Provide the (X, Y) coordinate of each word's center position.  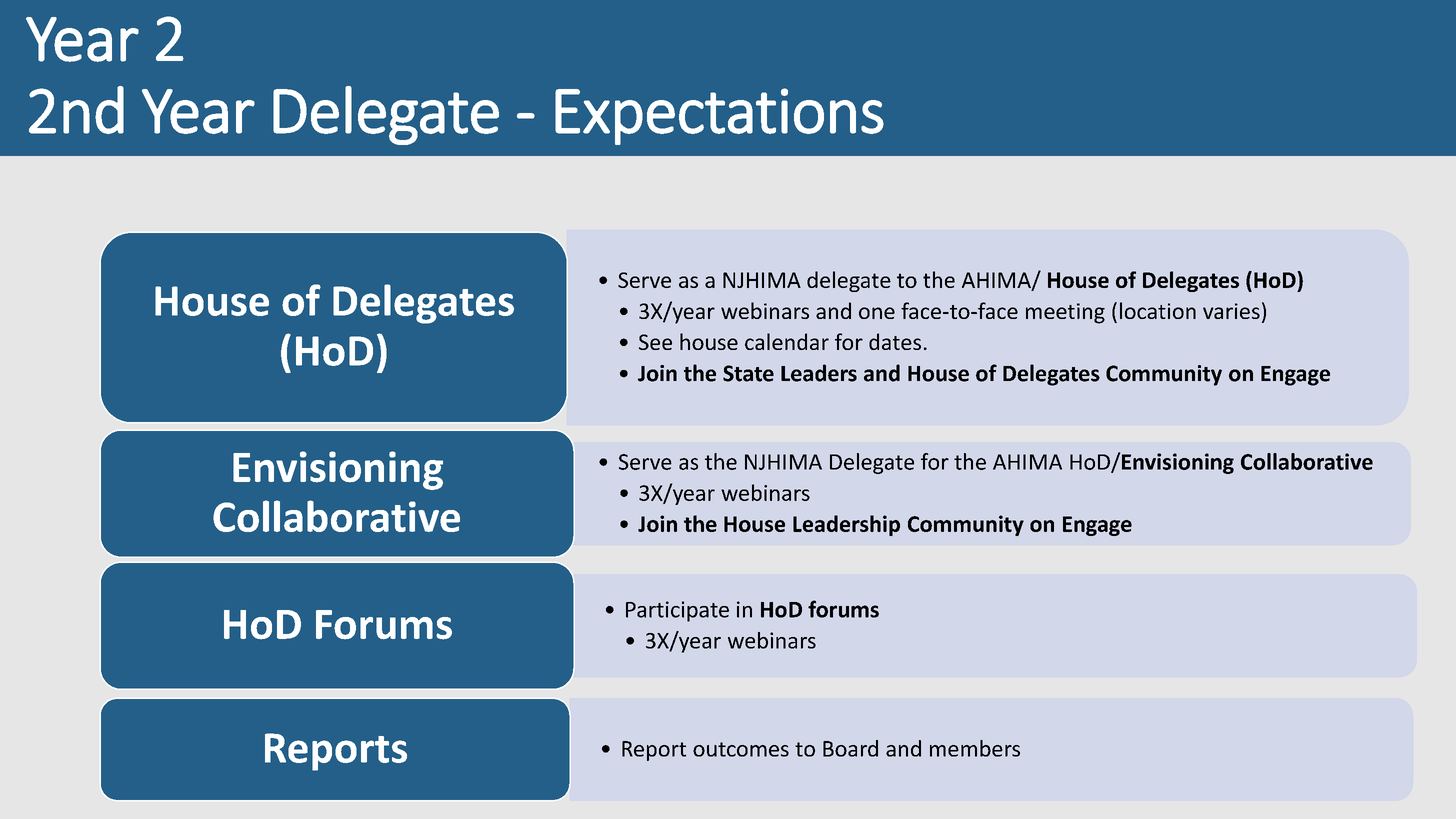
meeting (1065, 313)
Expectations (719, 116)
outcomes (741, 749)
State (748, 373)
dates (895, 341)
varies (1231, 311)
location (1158, 310)
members (975, 748)
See (655, 342)
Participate (677, 611)
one (877, 313)
